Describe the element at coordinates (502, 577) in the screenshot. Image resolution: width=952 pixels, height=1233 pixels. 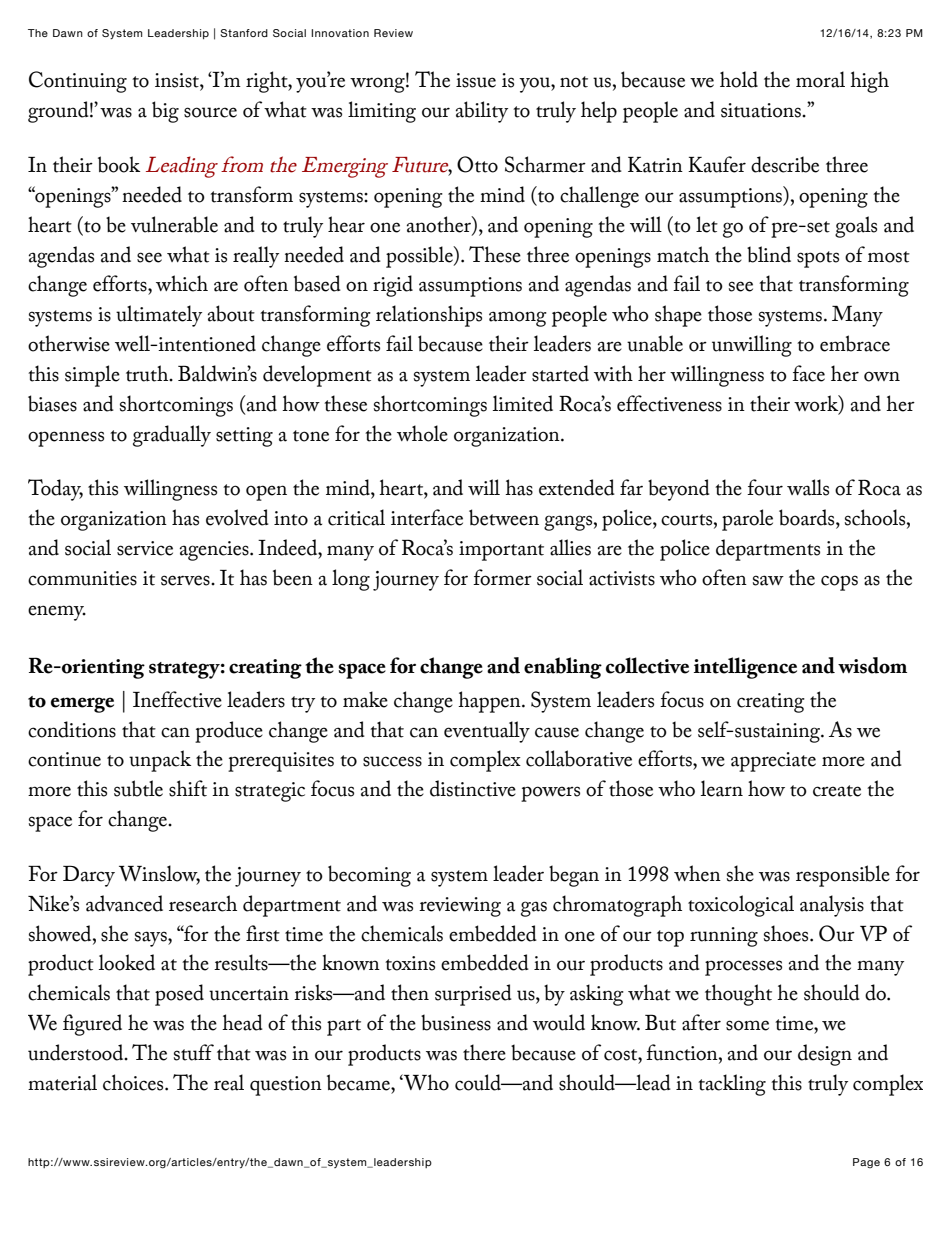
I see `former` at that location.
